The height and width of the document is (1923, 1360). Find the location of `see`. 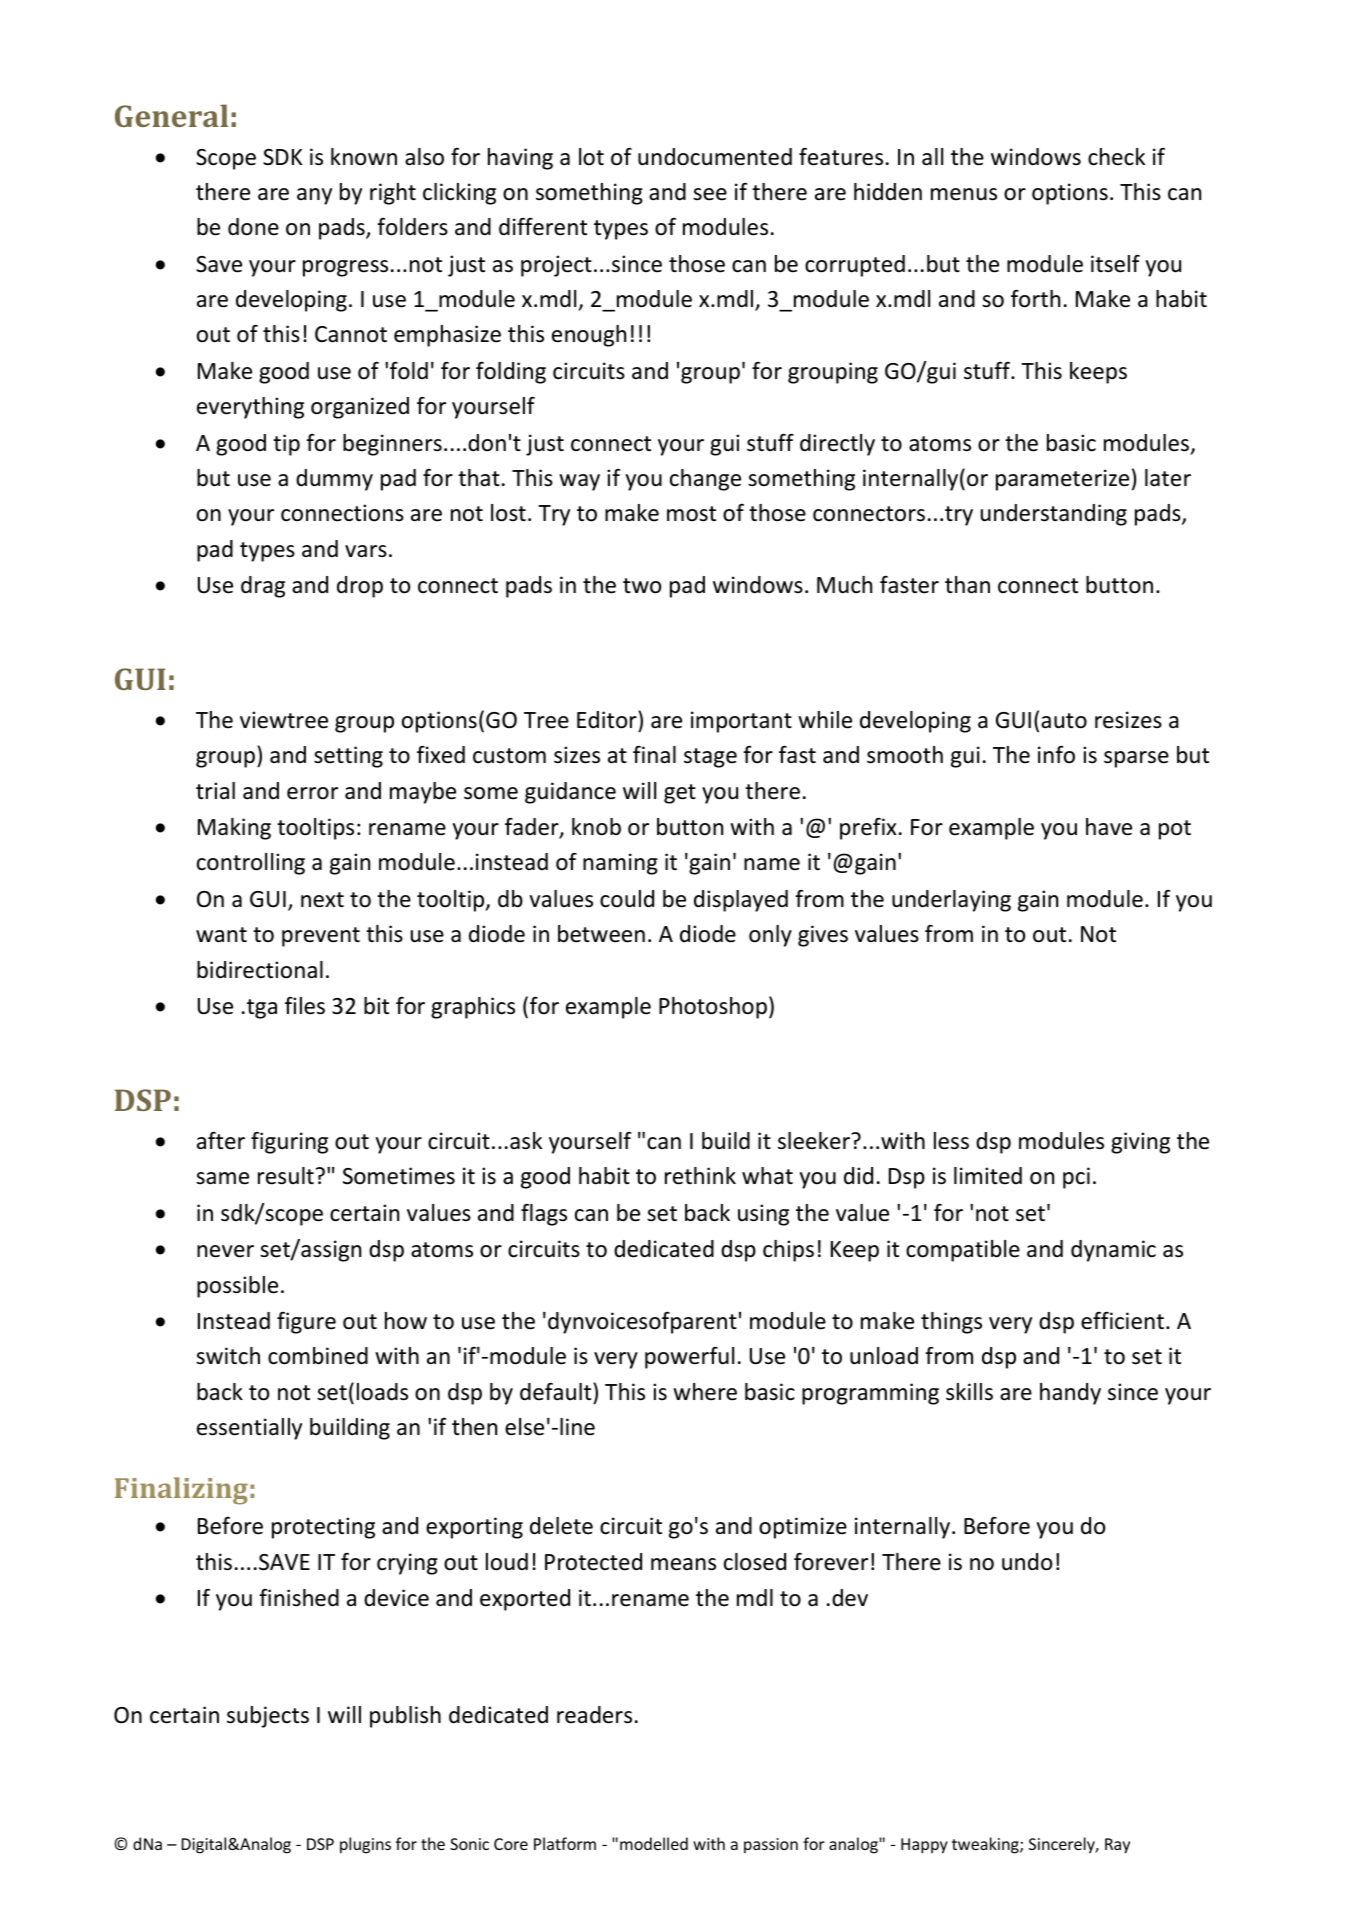

see is located at coordinates (710, 194).
